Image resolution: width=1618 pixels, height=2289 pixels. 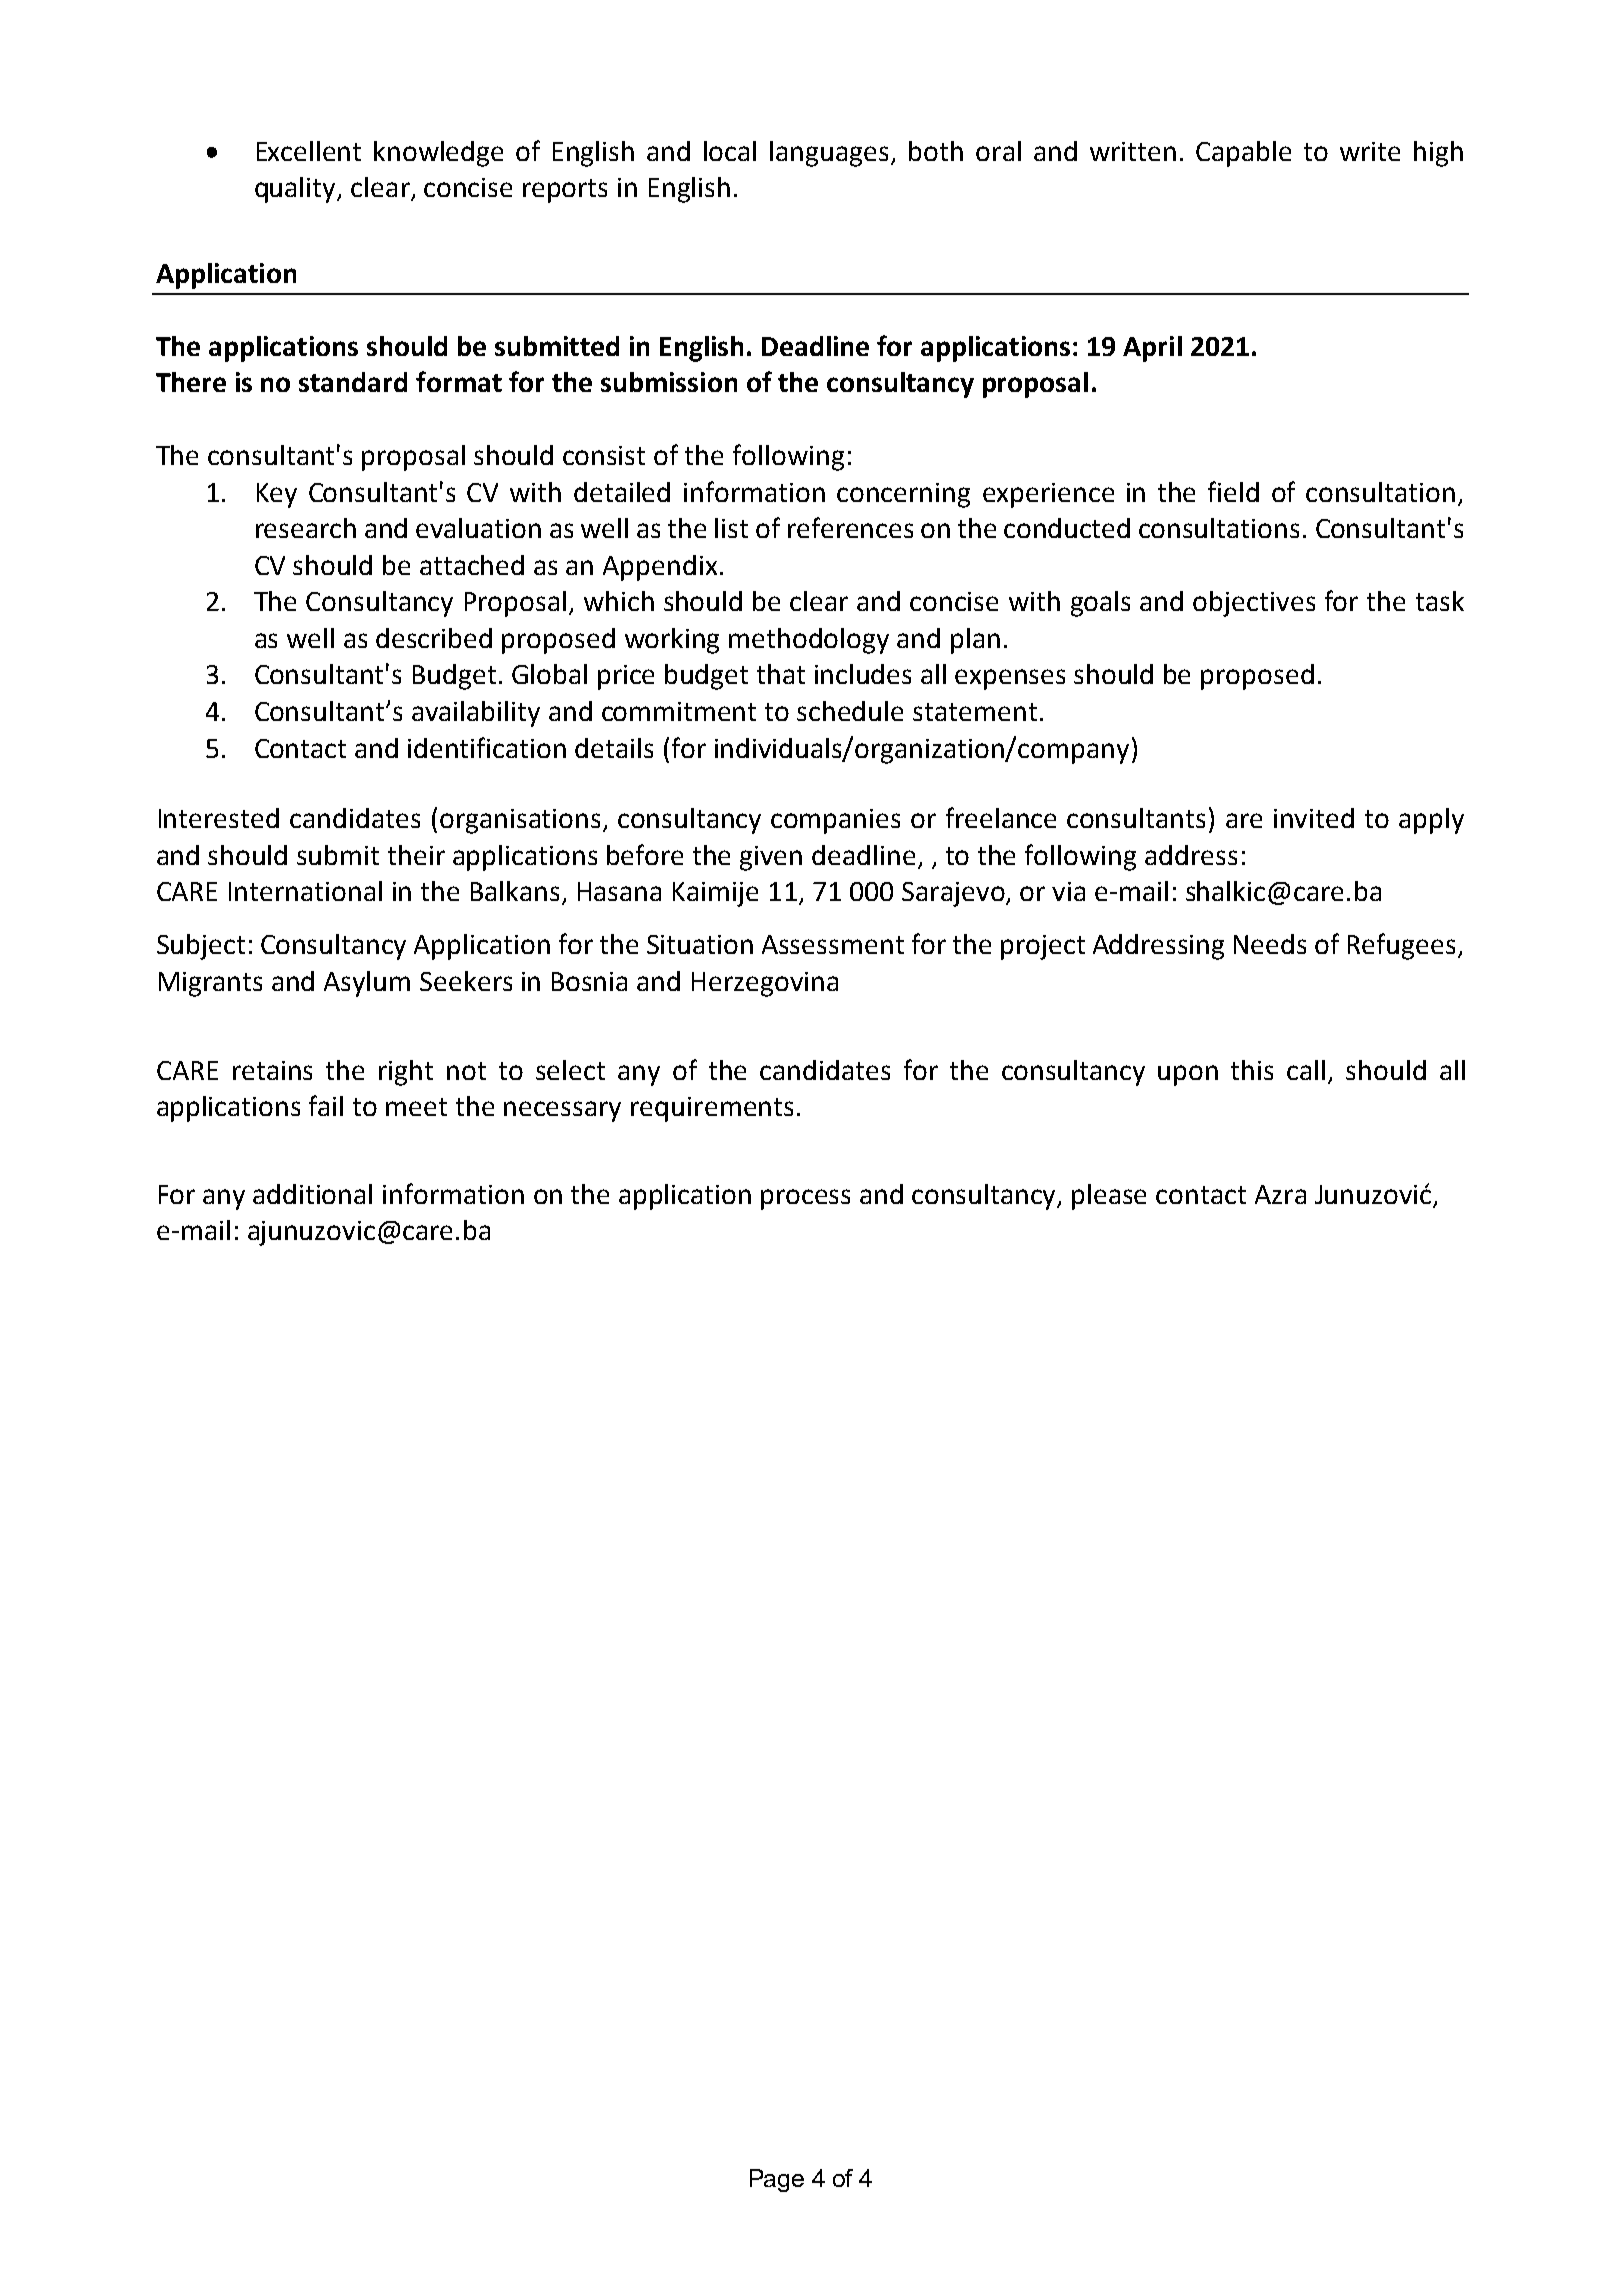 What do you see at coordinates (1280, 1194) in the screenshot?
I see `Azra` at bounding box center [1280, 1194].
